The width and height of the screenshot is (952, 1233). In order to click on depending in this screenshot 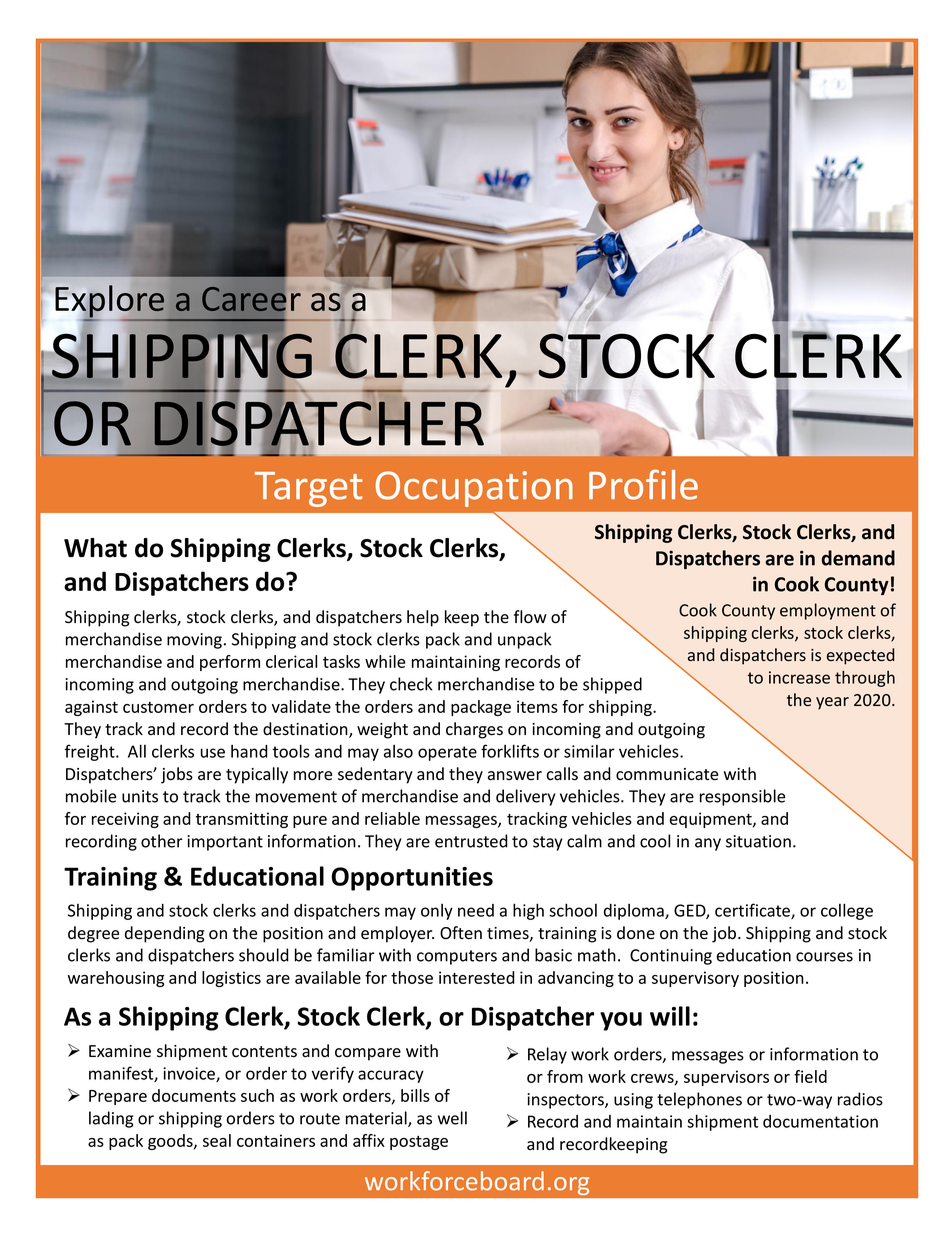, I will do `click(164, 934)`.
